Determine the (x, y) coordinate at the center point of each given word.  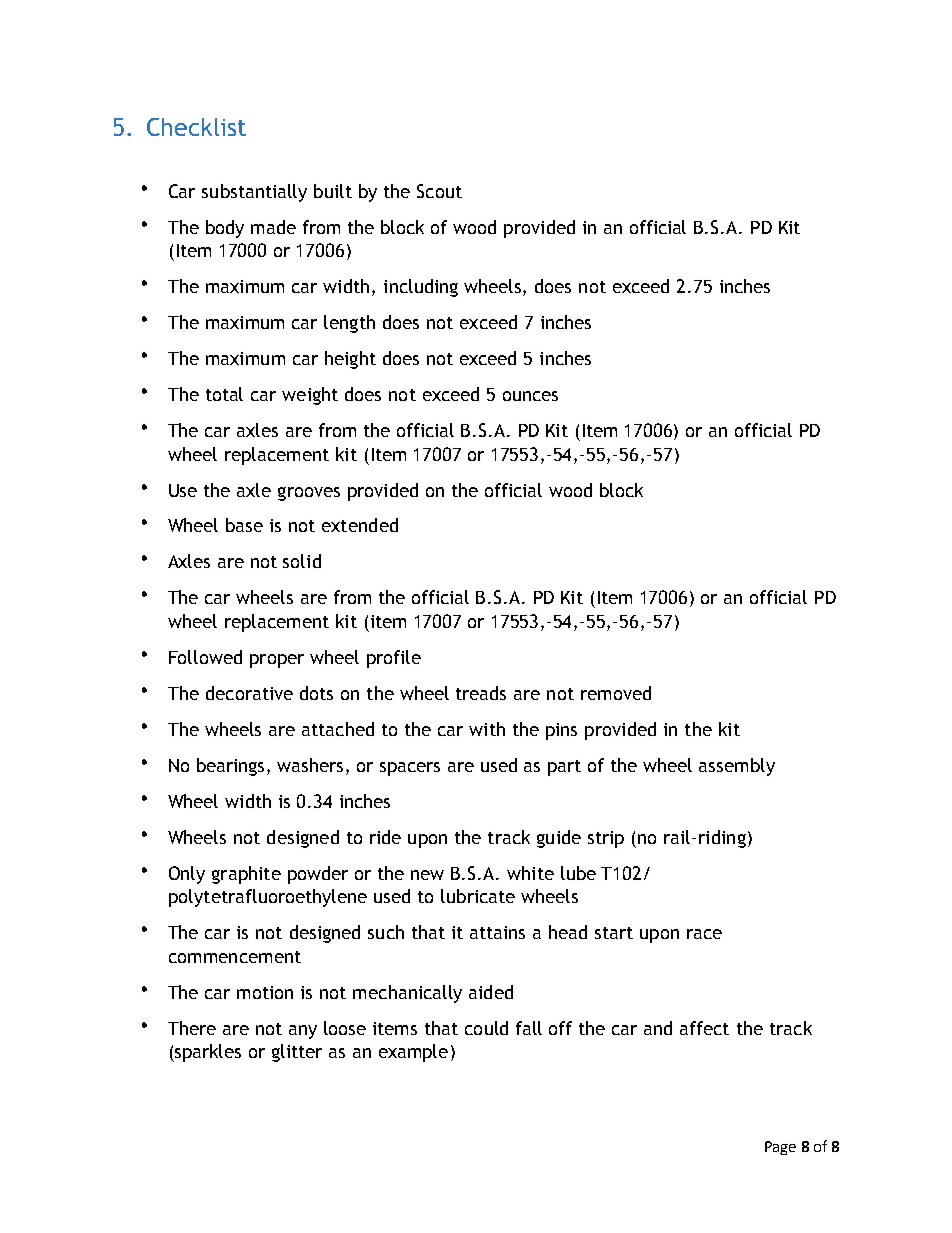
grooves (309, 494)
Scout (439, 191)
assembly (737, 767)
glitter (297, 1053)
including (421, 288)
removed (616, 693)
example (413, 1053)
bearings (232, 767)
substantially (254, 193)
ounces (530, 396)
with (487, 729)
